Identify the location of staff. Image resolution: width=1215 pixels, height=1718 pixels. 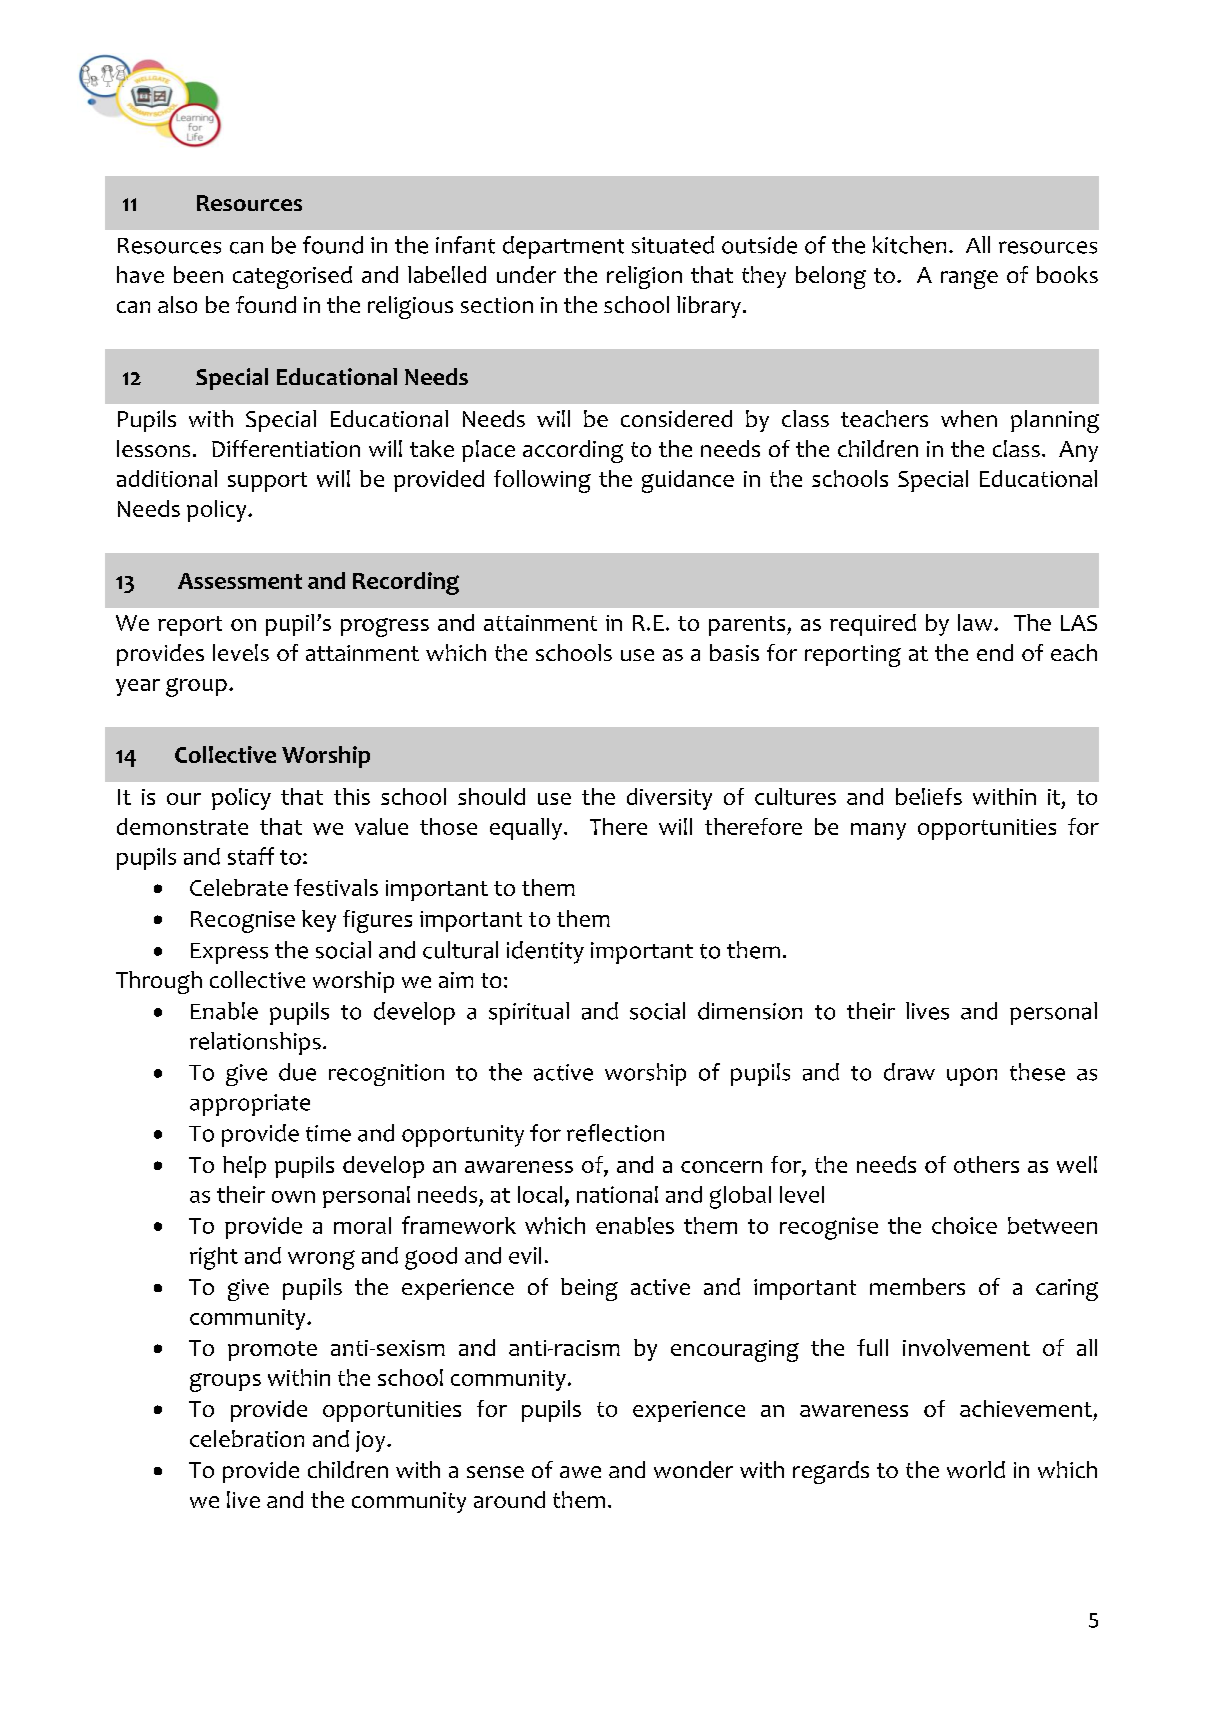
(251, 856).
